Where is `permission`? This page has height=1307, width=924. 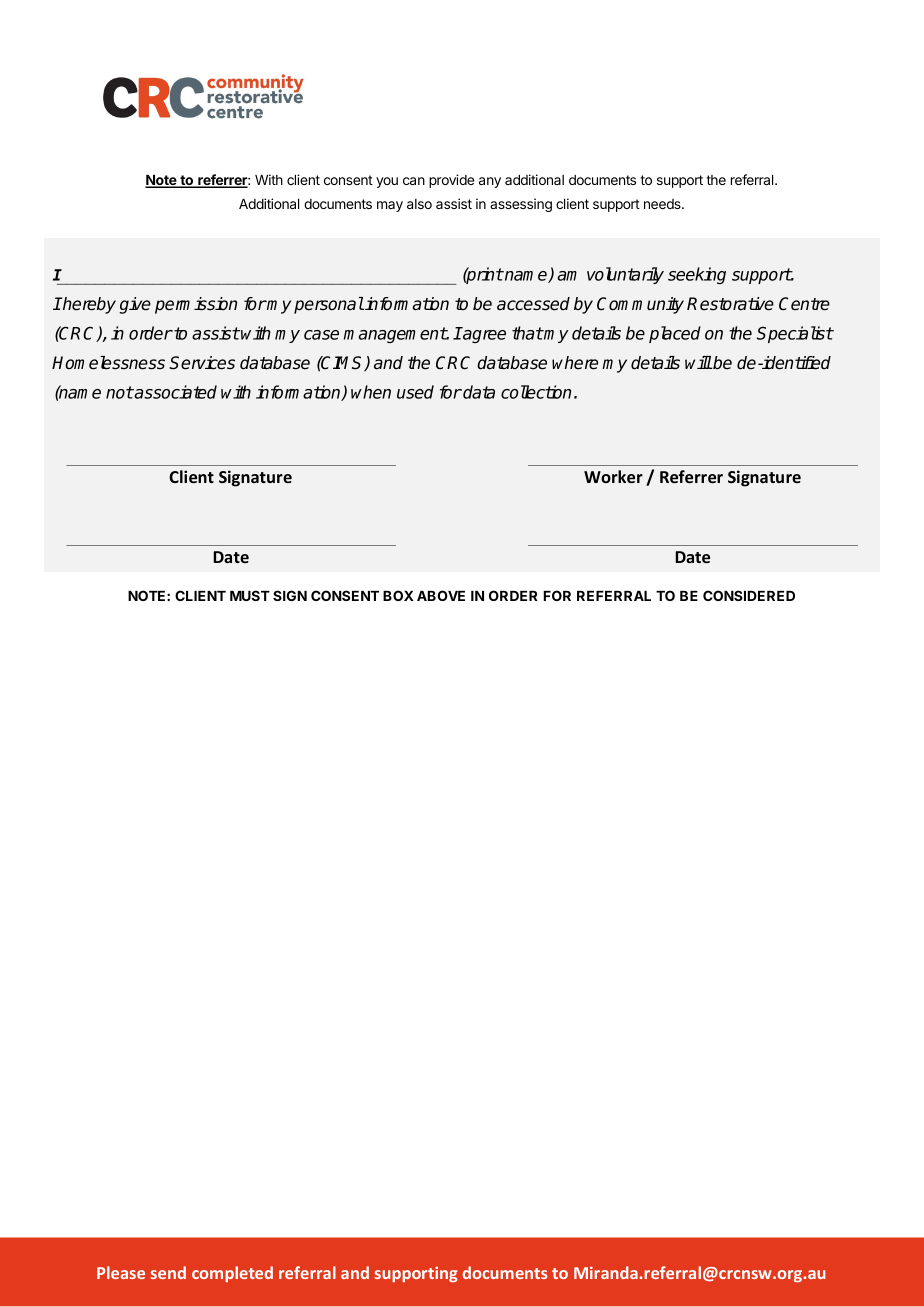 permission is located at coordinates (196, 305).
